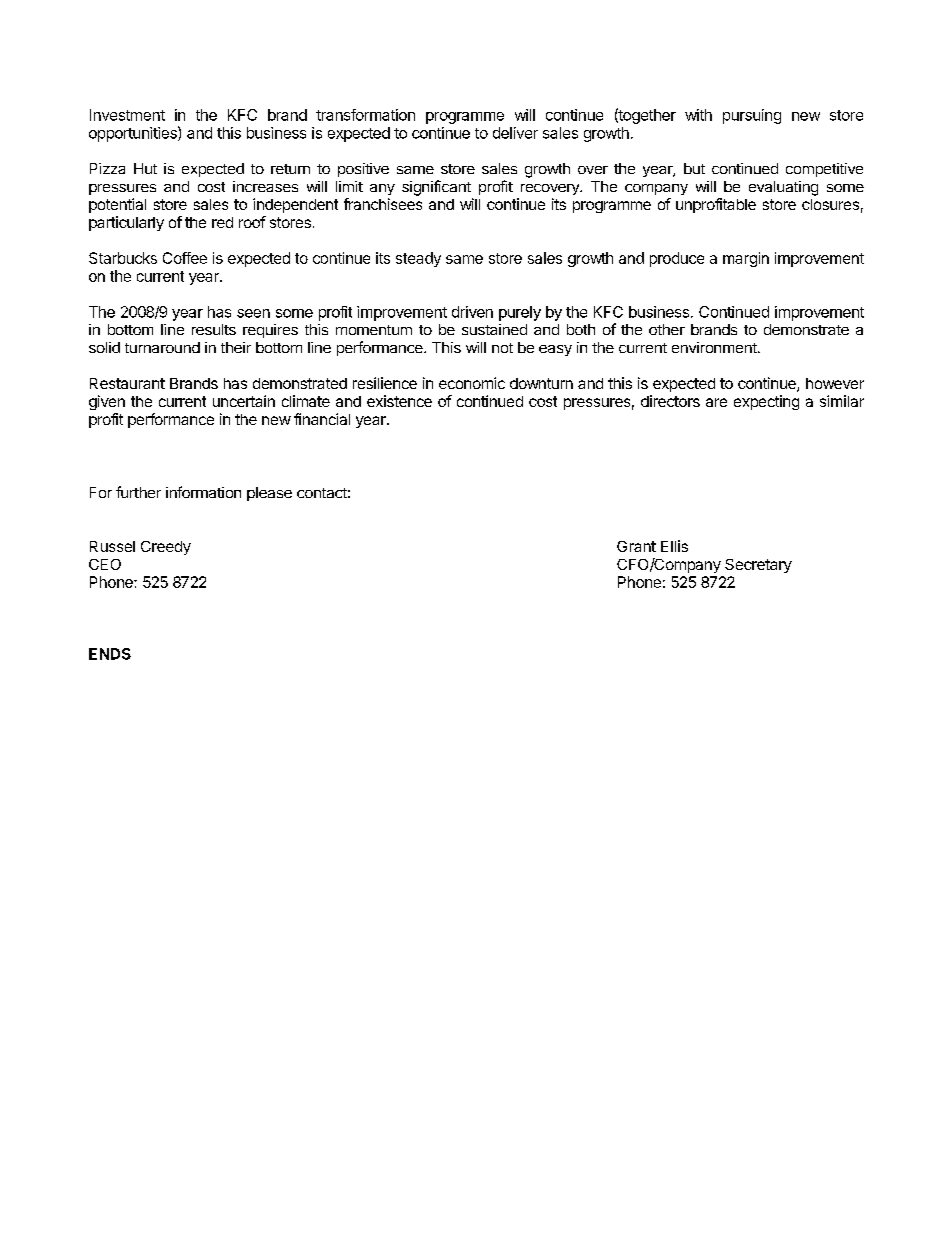  I want to click on deliver, so click(515, 133).
